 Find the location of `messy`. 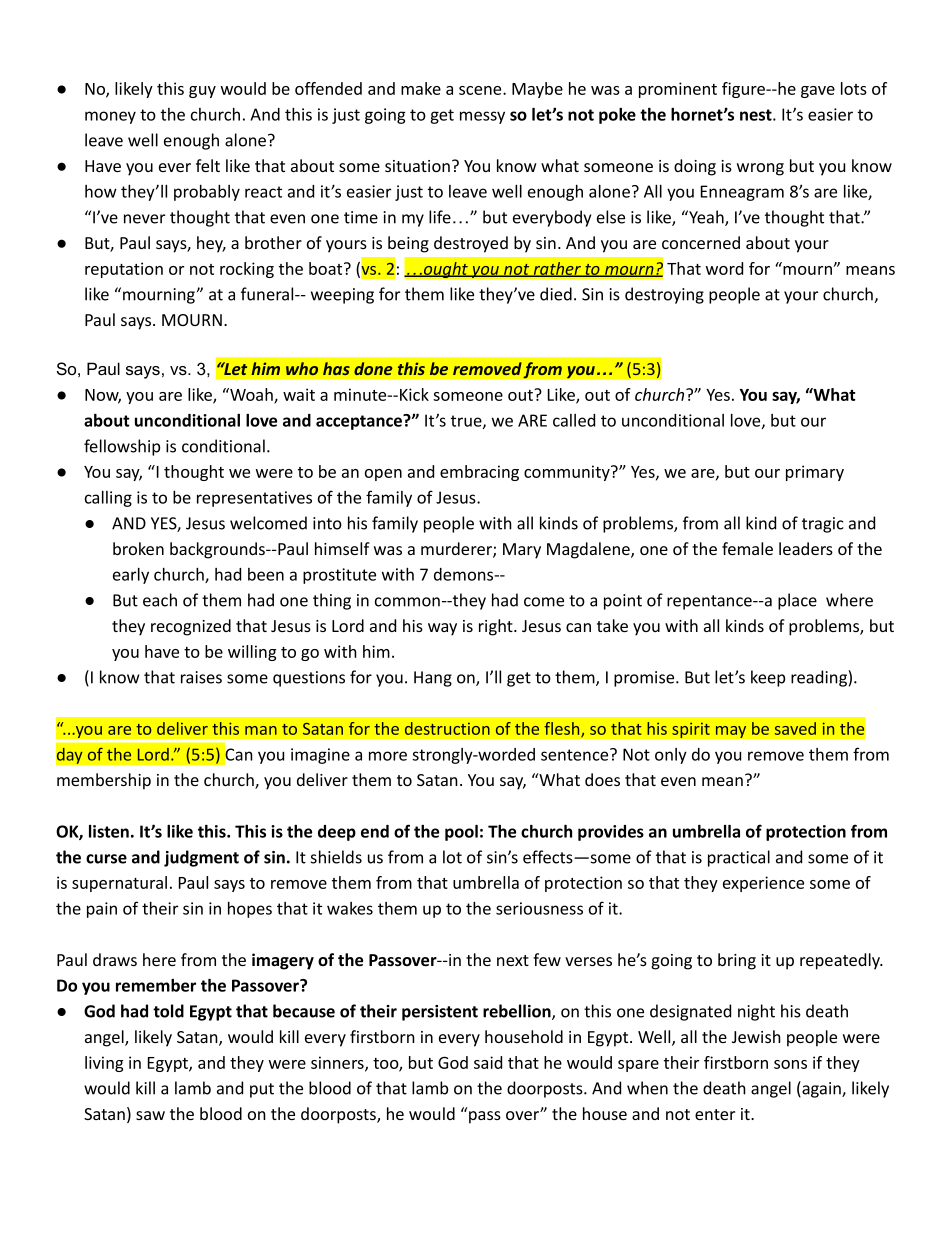

messy is located at coordinates (482, 117).
